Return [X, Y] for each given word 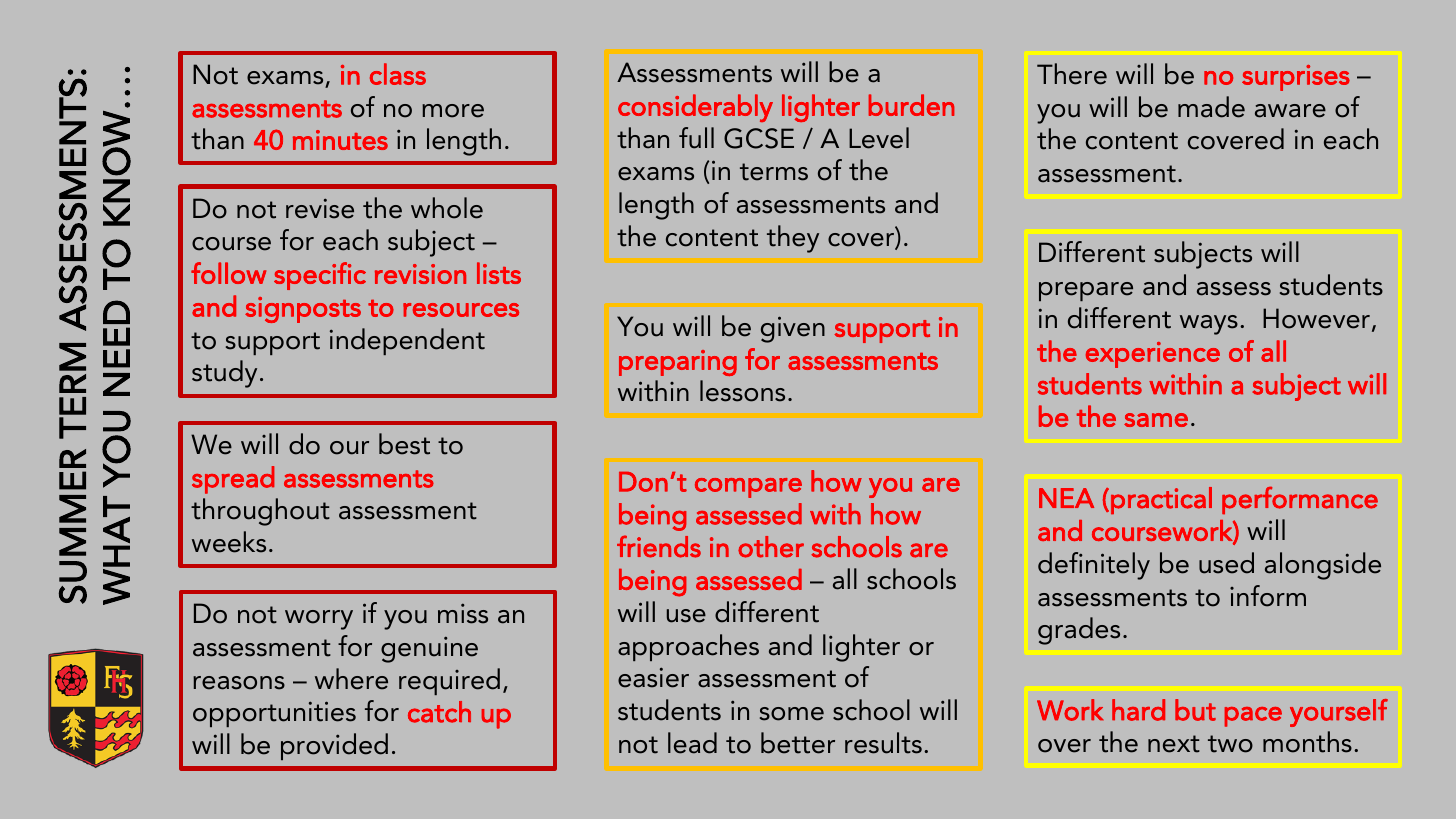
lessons [742, 391]
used [1226, 563]
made [1211, 107]
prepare [1086, 291]
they [793, 239]
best [404, 444]
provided [334, 746]
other [771, 547]
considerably [695, 108]
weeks [229, 542]
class [398, 74]
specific [320, 276]
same [1156, 420]
